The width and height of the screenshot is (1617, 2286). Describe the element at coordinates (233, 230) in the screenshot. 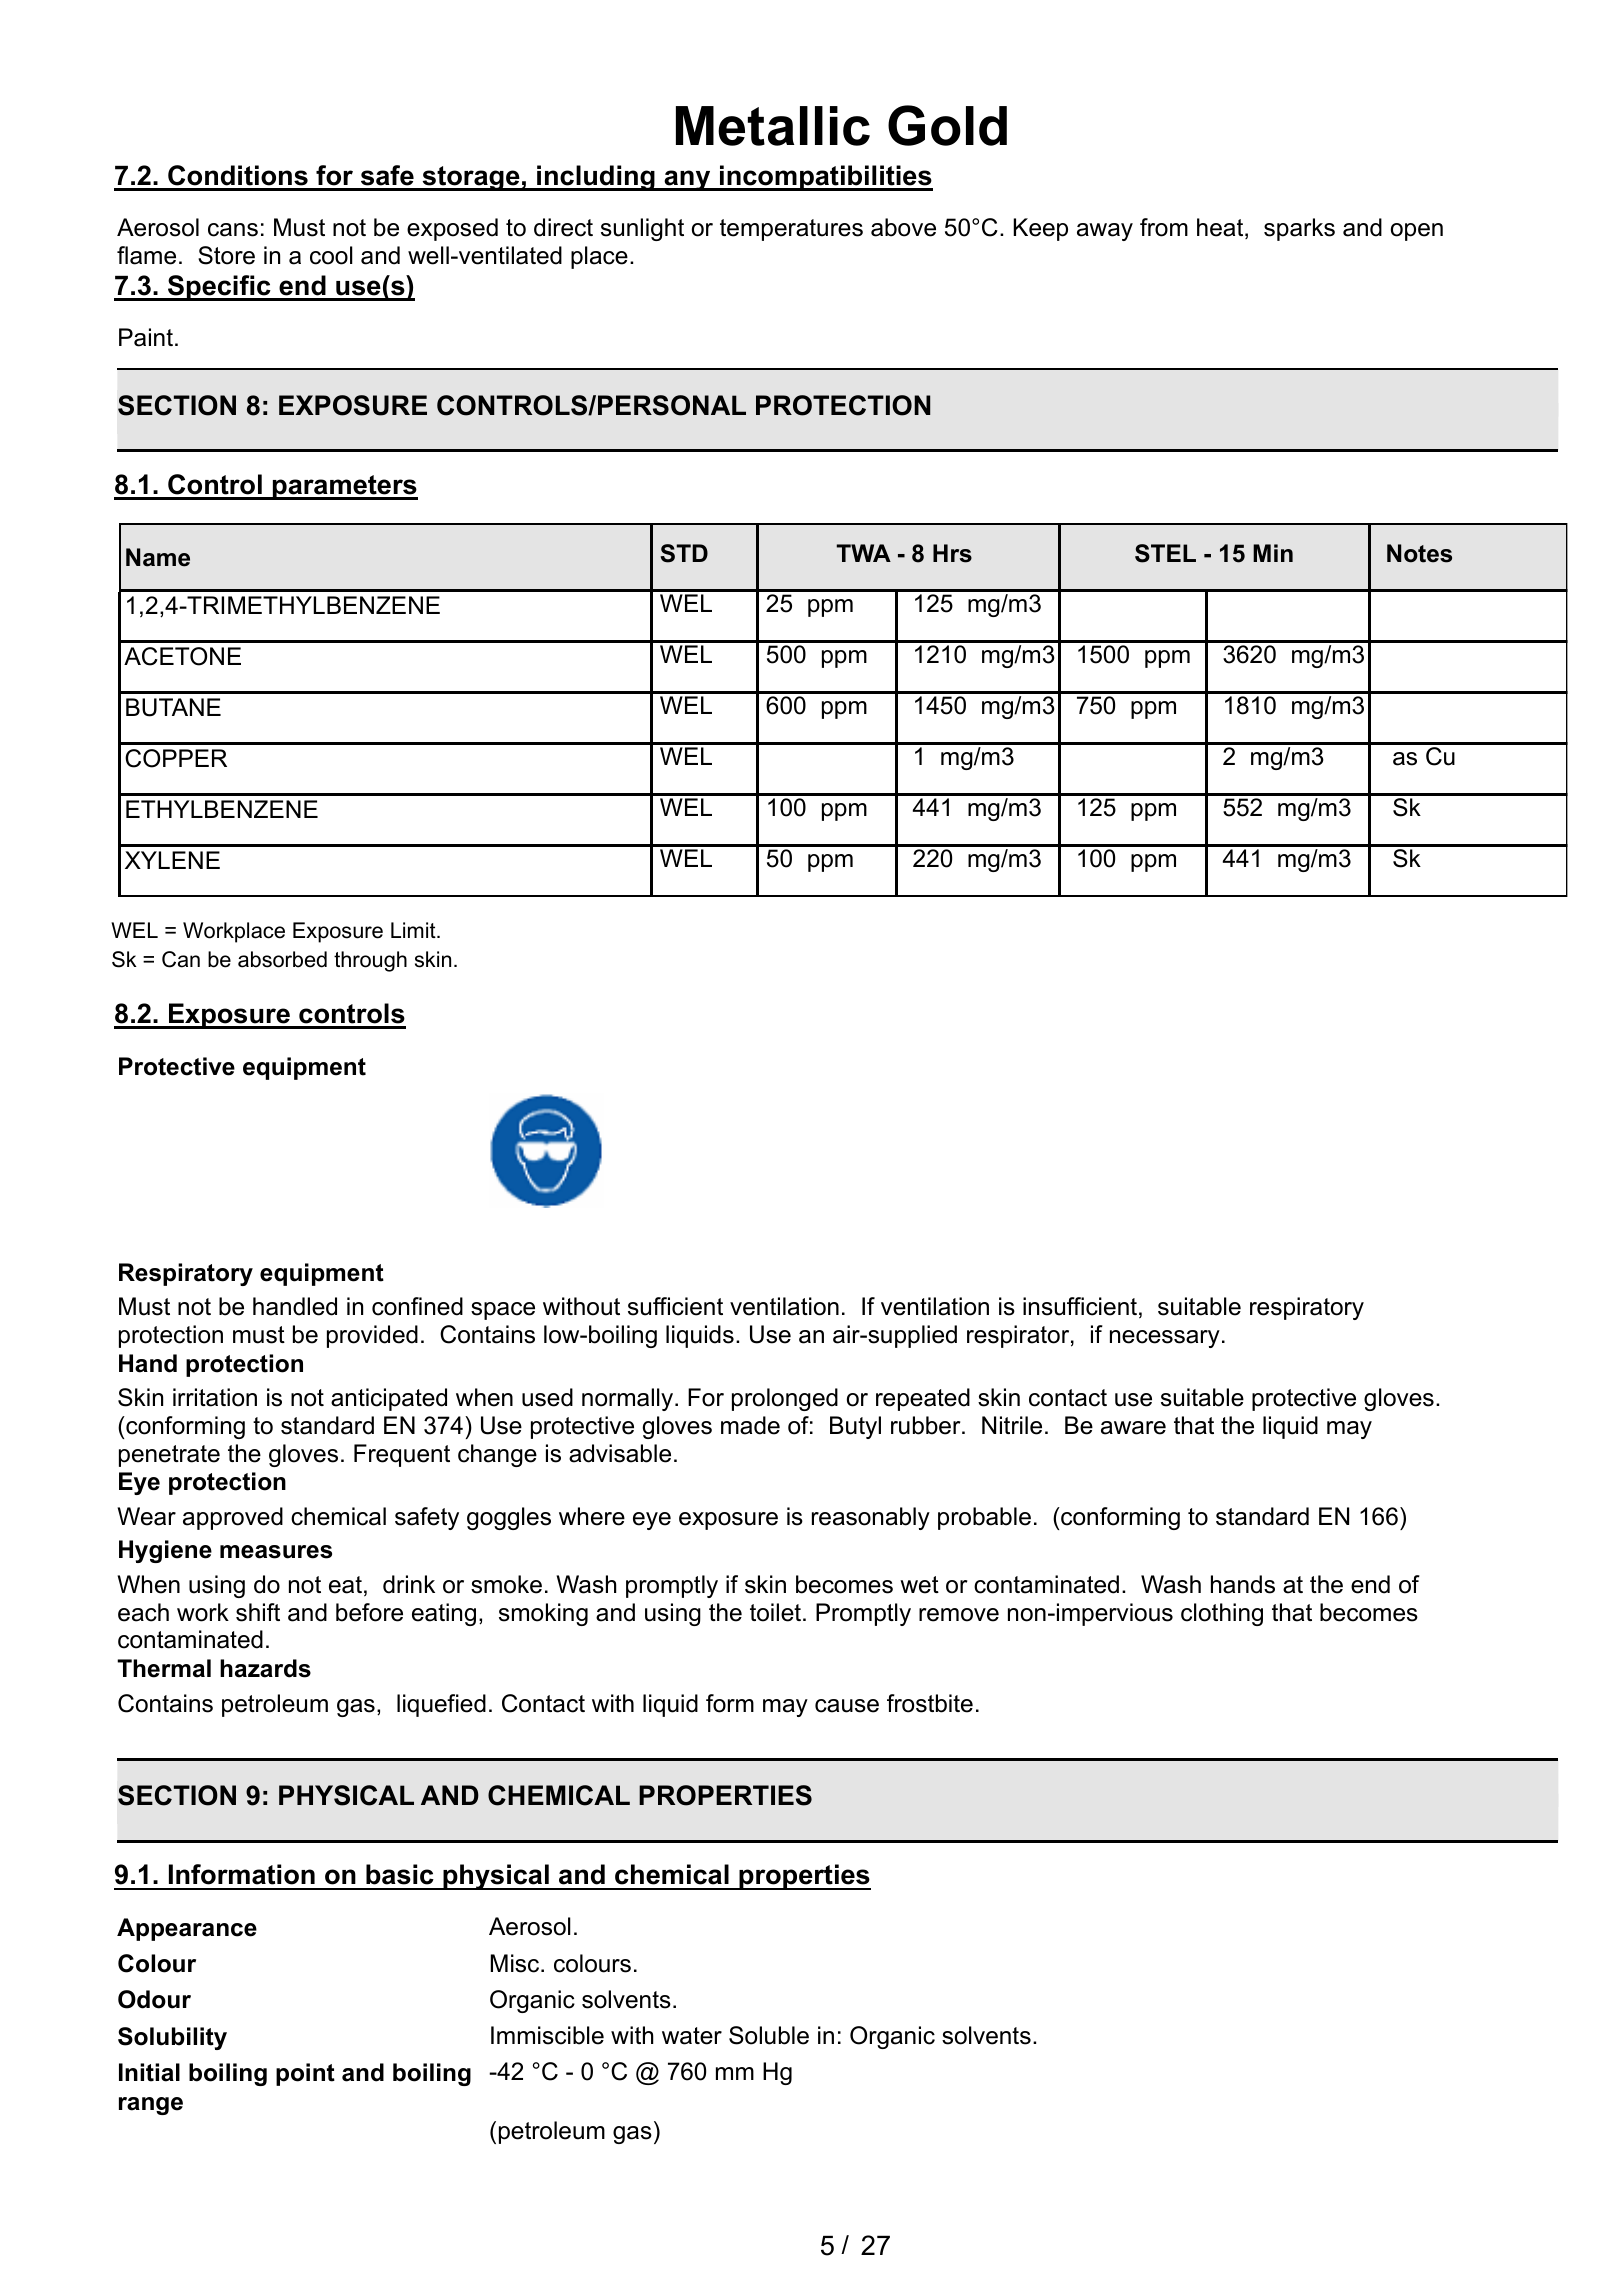

I see `cans` at that location.
